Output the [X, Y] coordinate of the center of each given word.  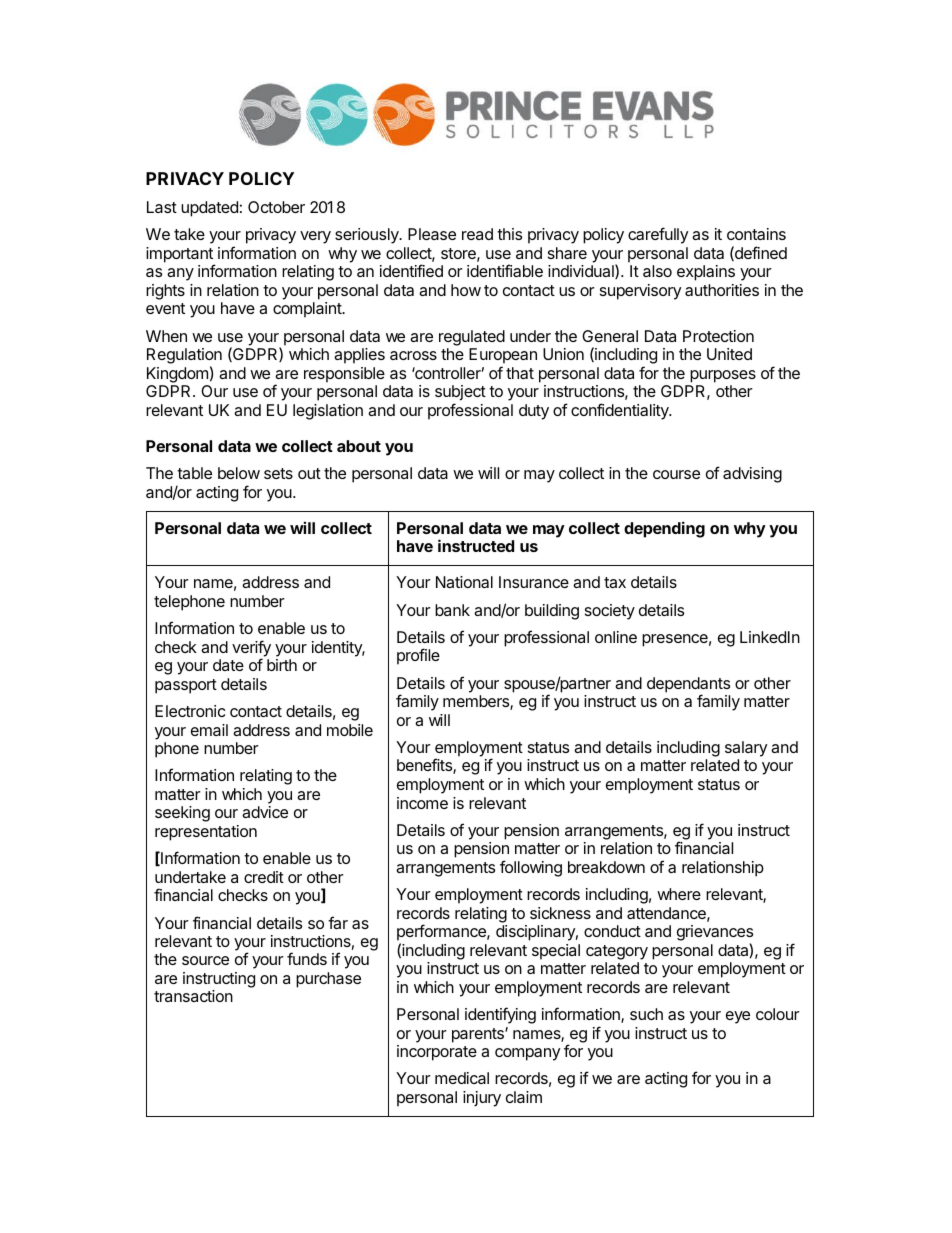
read [477, 234]
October [276, 207]
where [679, 894]
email [209, 730]
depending [664, 529]
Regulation [184, 357]
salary [746, 750]
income [422, 803]
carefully [658, 235]
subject [460, 394]
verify [251, 649]
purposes [723, 376]
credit [264, 877]
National [464, 582]
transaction [193, 996]
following [531, 868]
